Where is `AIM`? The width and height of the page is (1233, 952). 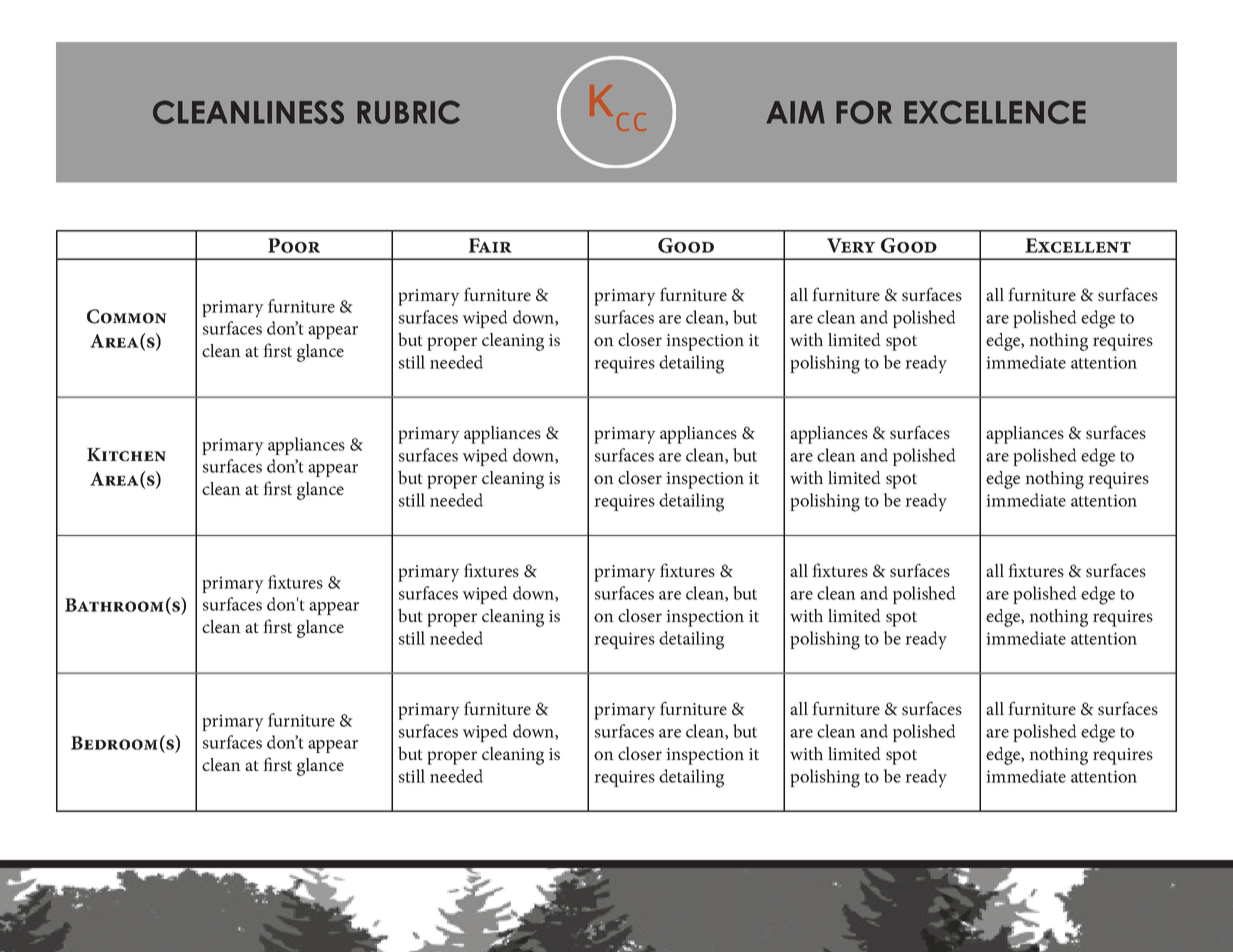 AIM is located at coordinates (795, 112).
